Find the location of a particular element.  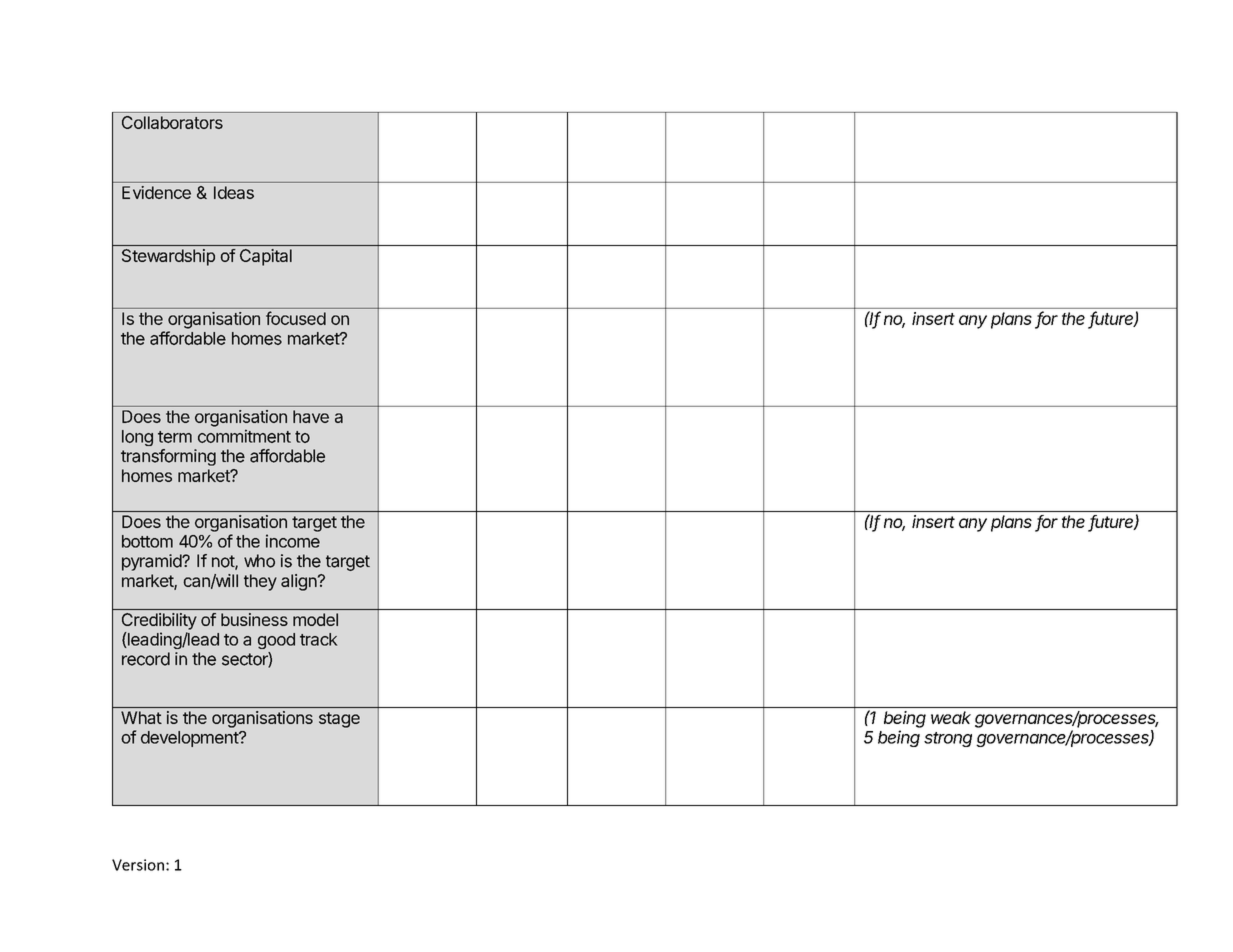

development is located at coordinates (190, 739).
